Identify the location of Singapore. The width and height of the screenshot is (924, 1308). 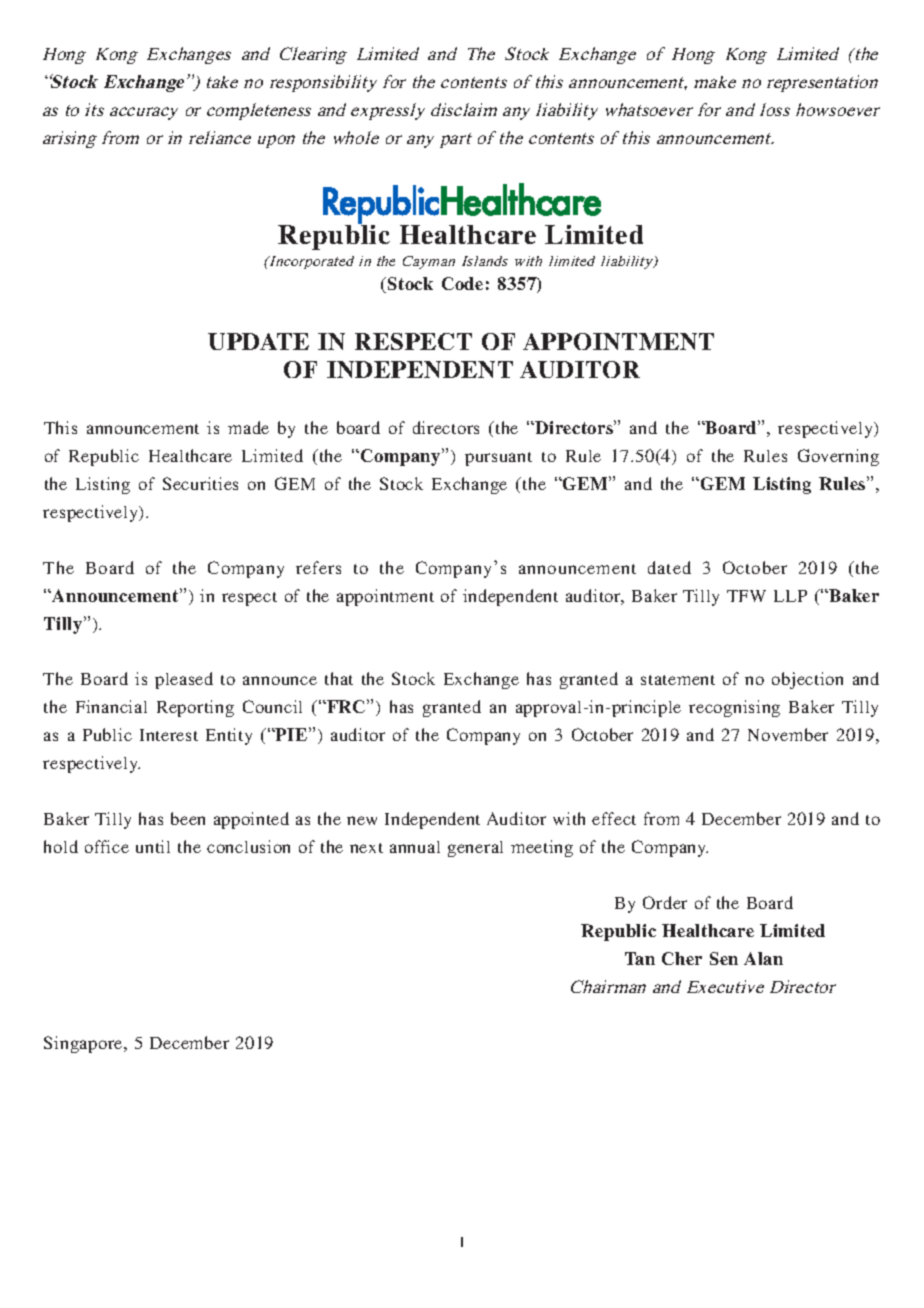
(84, 1044).
